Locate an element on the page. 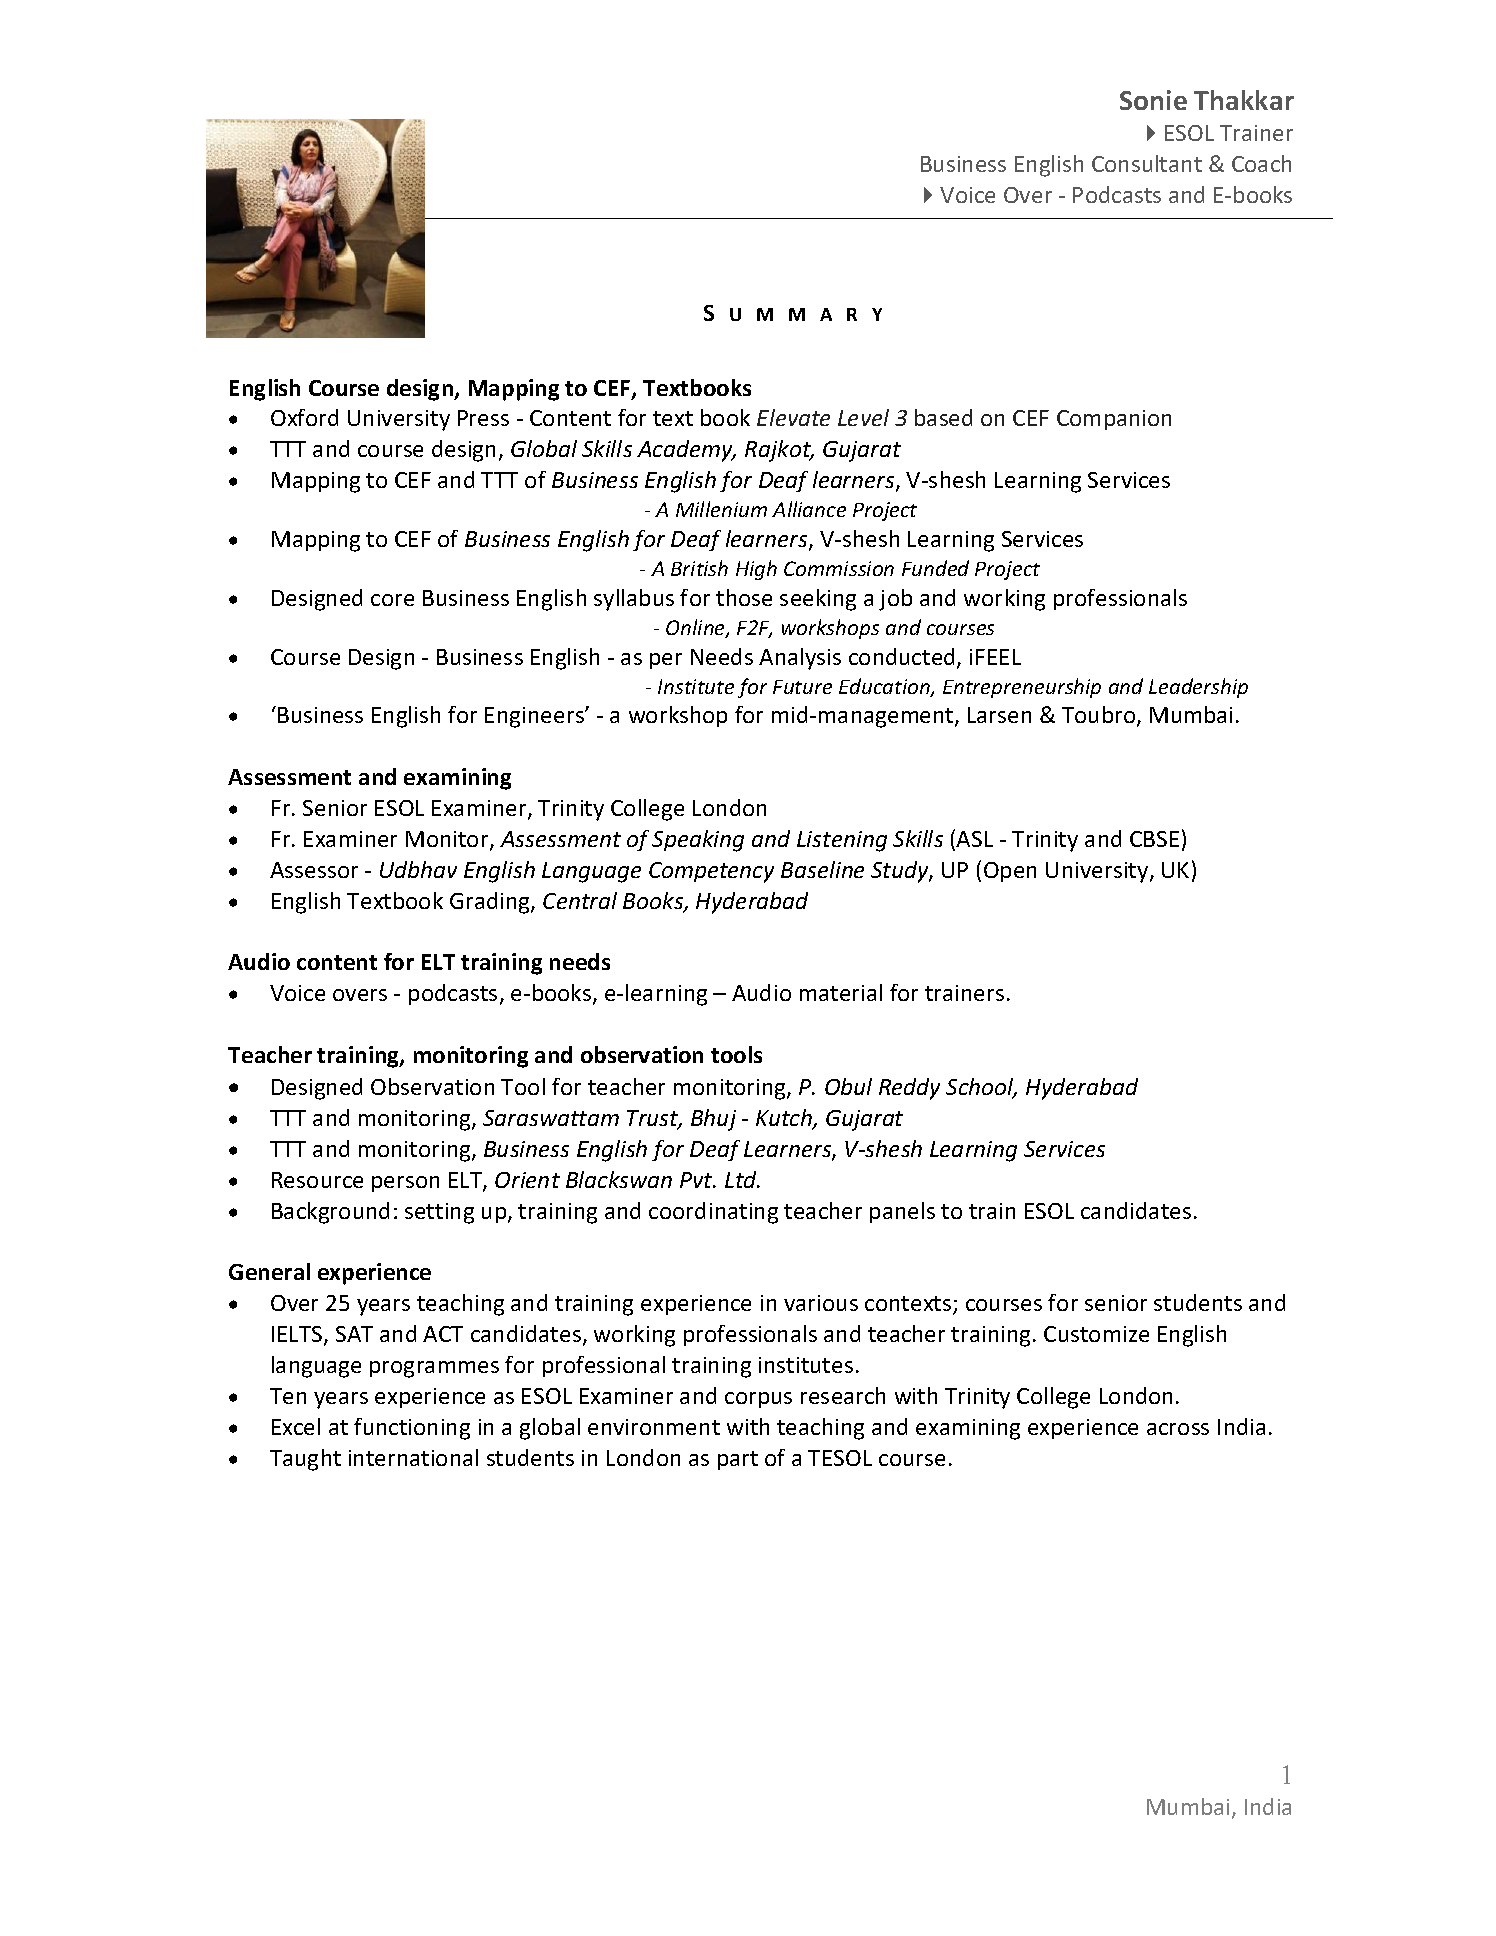 The height and width of the document is (1936, 1496). Leadership is located at coordinates (1198, 688).
